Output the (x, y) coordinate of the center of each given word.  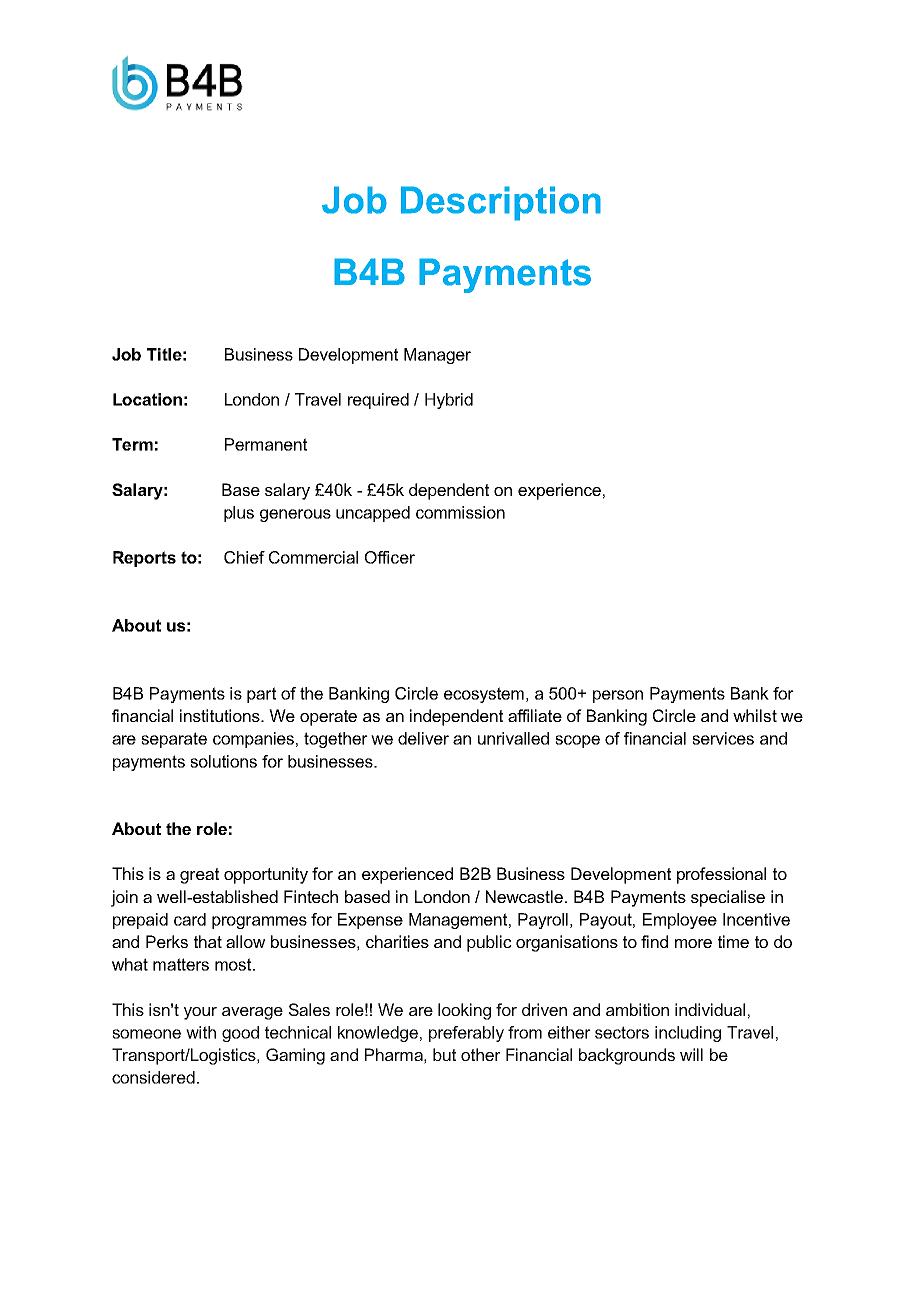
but (444, 1054)
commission (460, 512)
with (201, 1032)
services (723, 738)
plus (239, 514)
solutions (223, 761)
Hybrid (449, 401)
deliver (423, 738)
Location (147, 399)
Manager (437, 356)
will (691, 1054)
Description (501, 203)
